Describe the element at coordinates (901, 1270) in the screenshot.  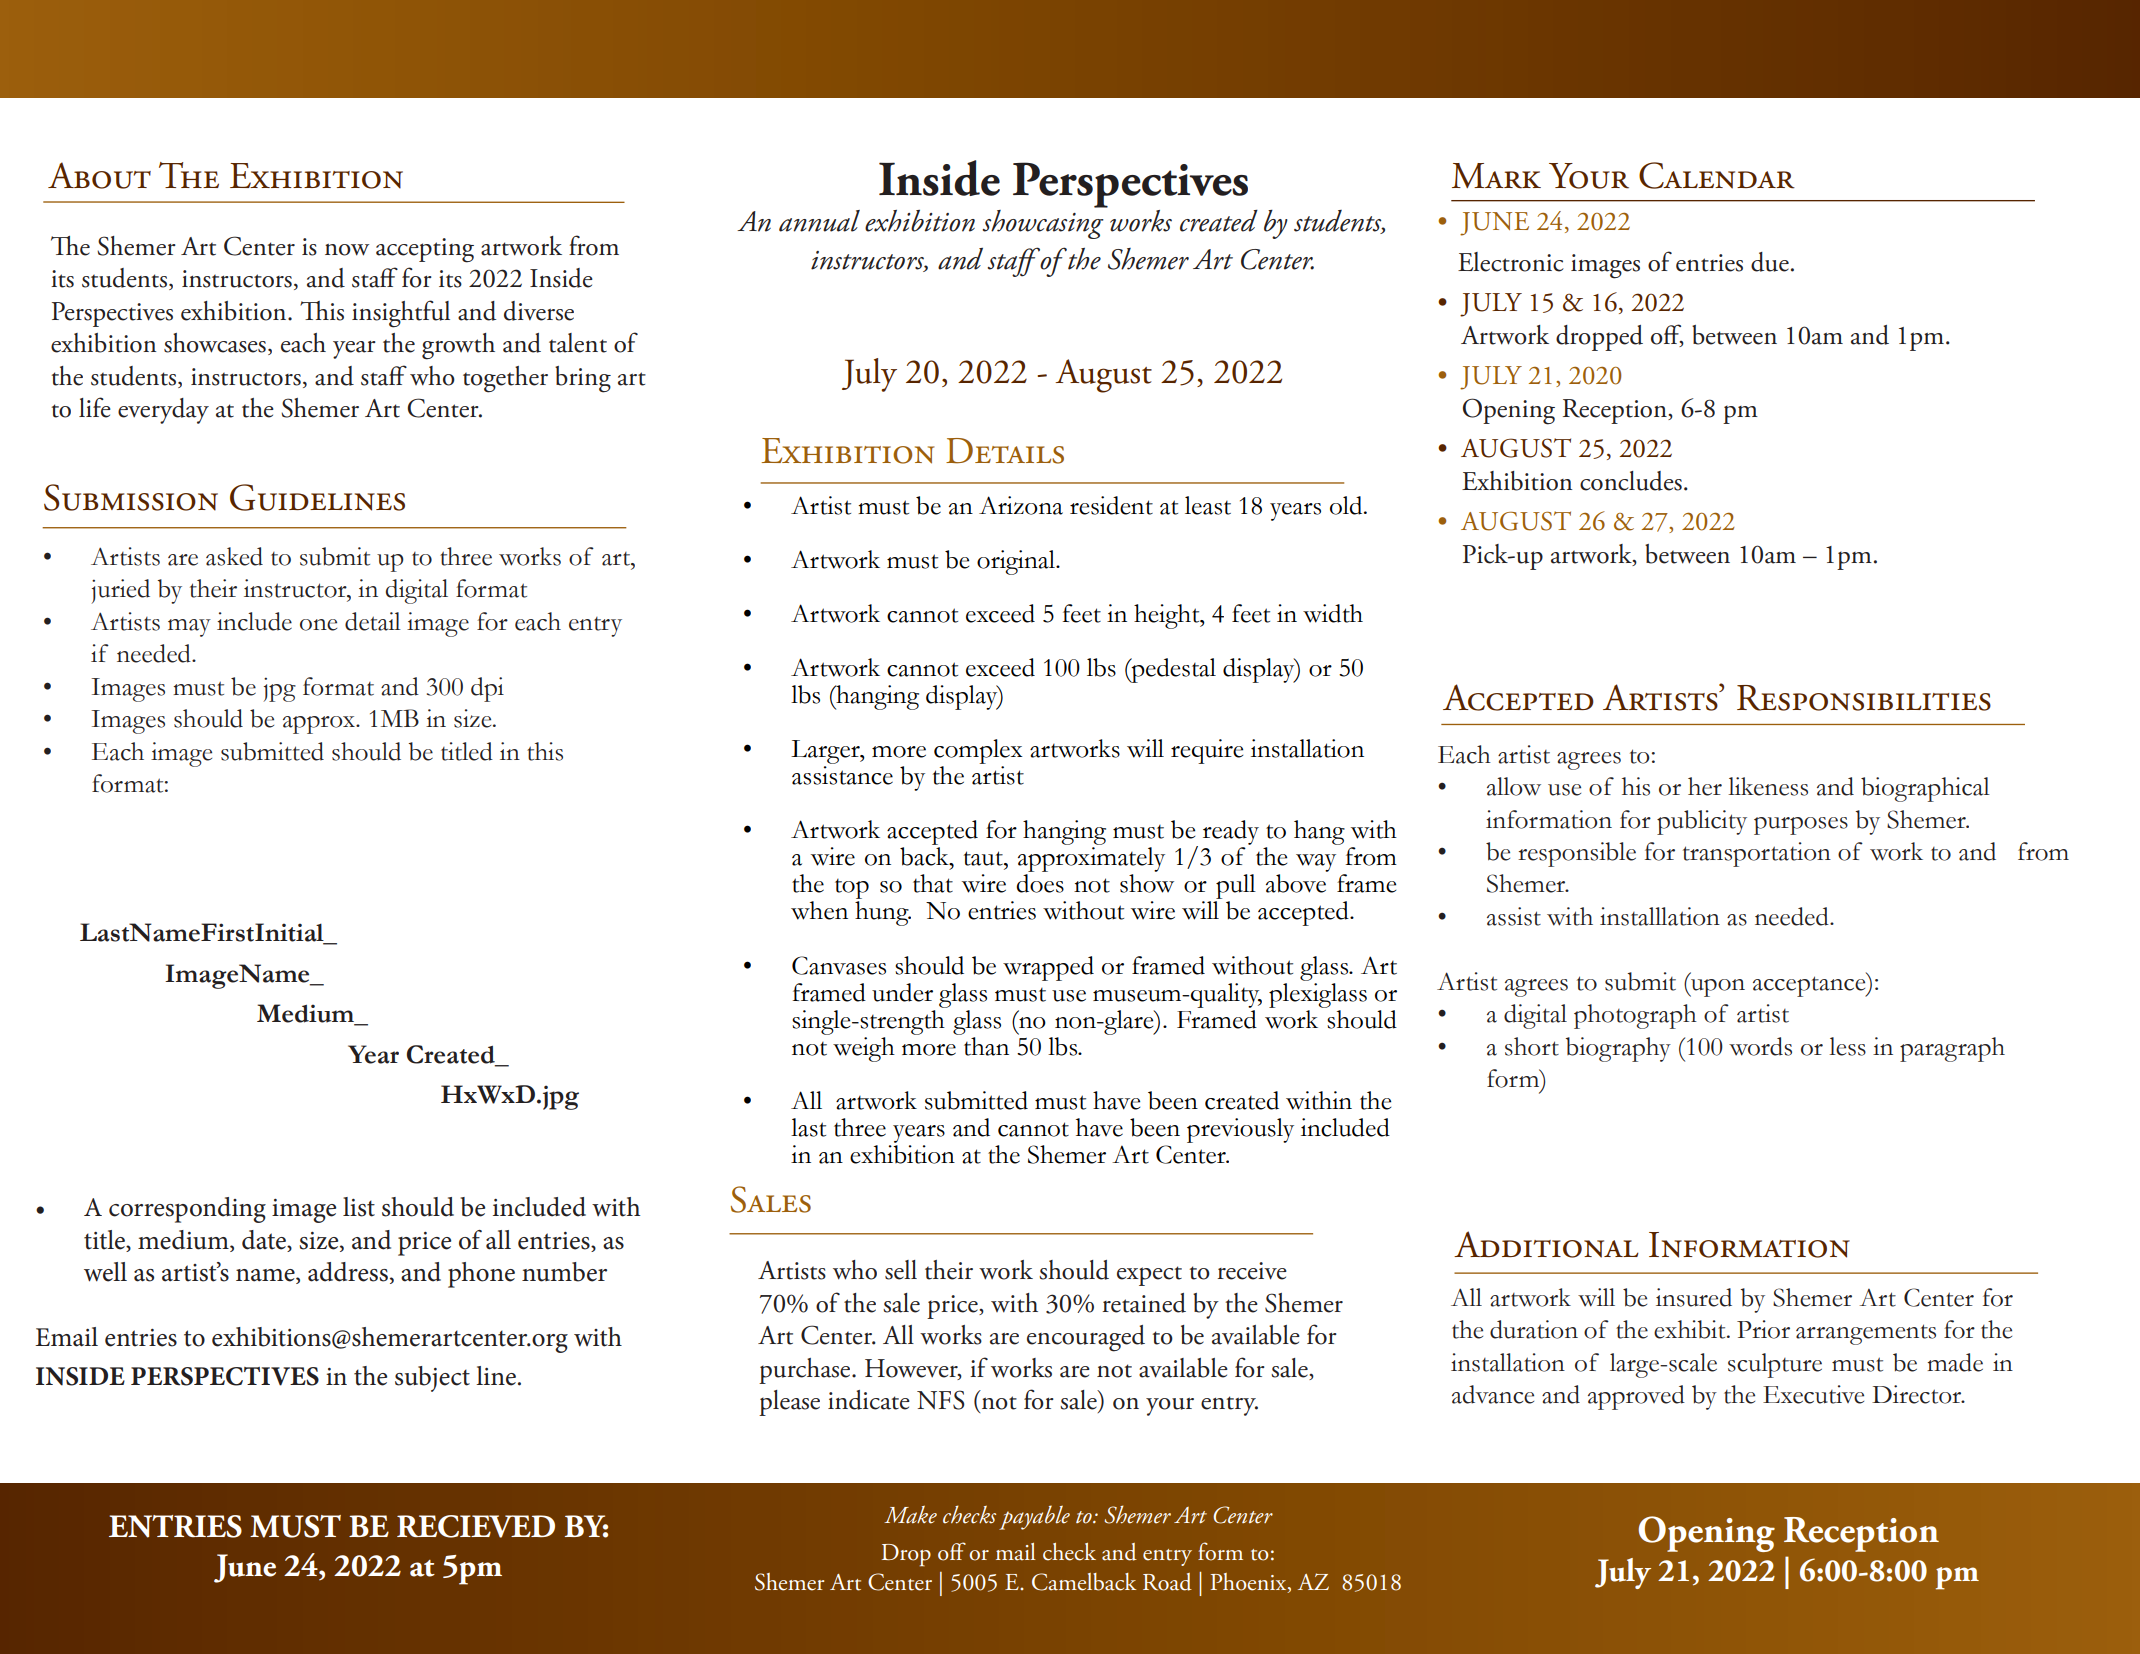
I see `sell` at that location.
